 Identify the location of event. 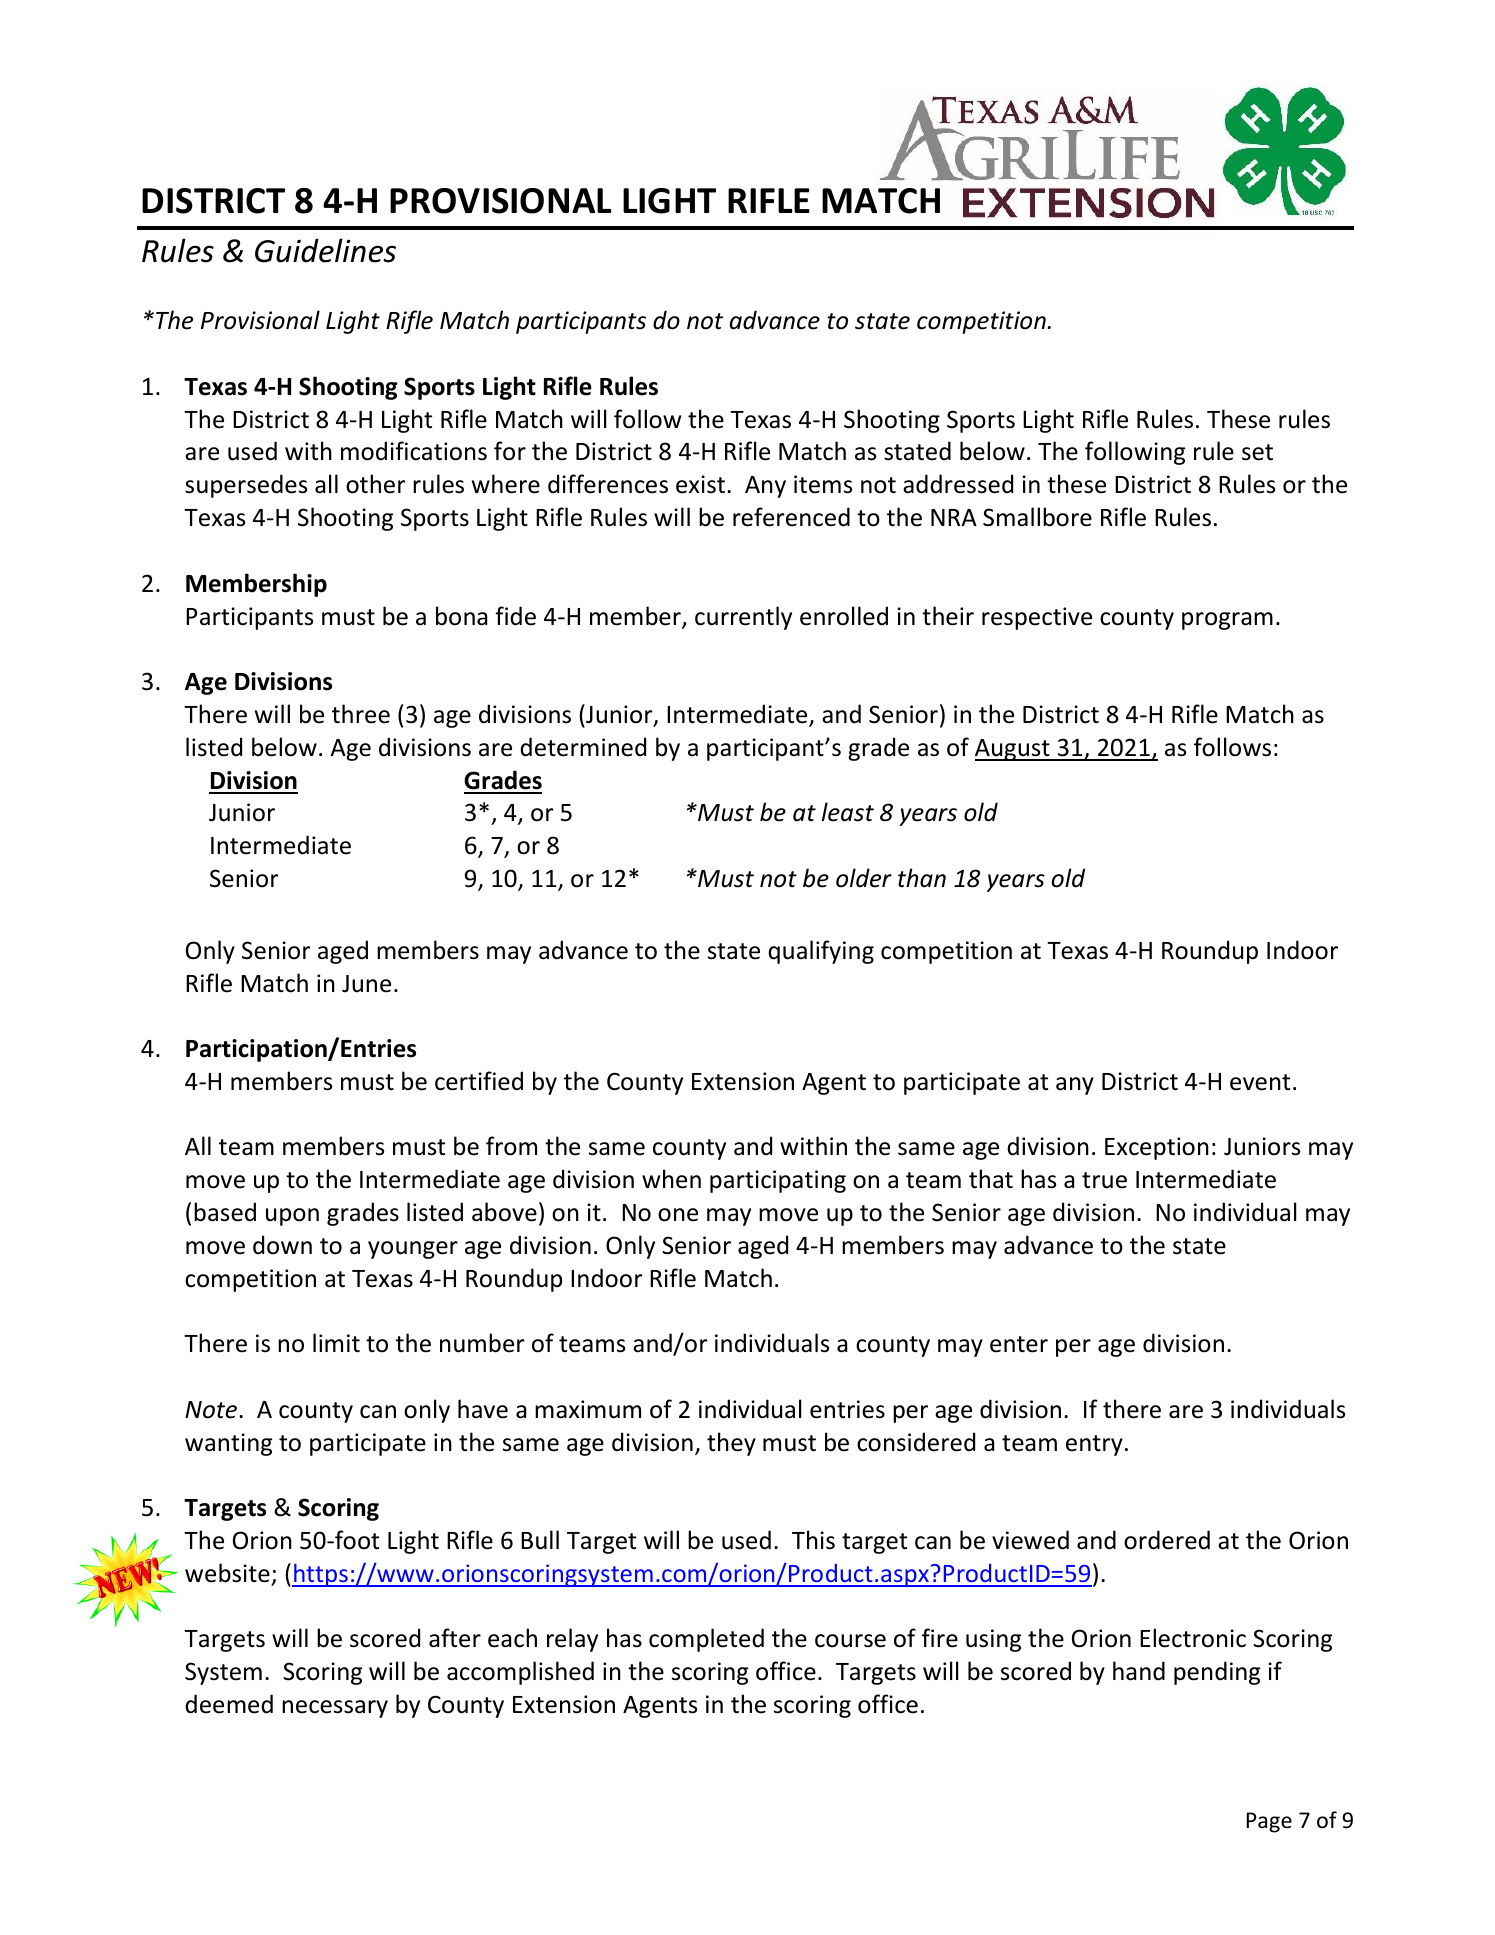
(1260, 1082).
